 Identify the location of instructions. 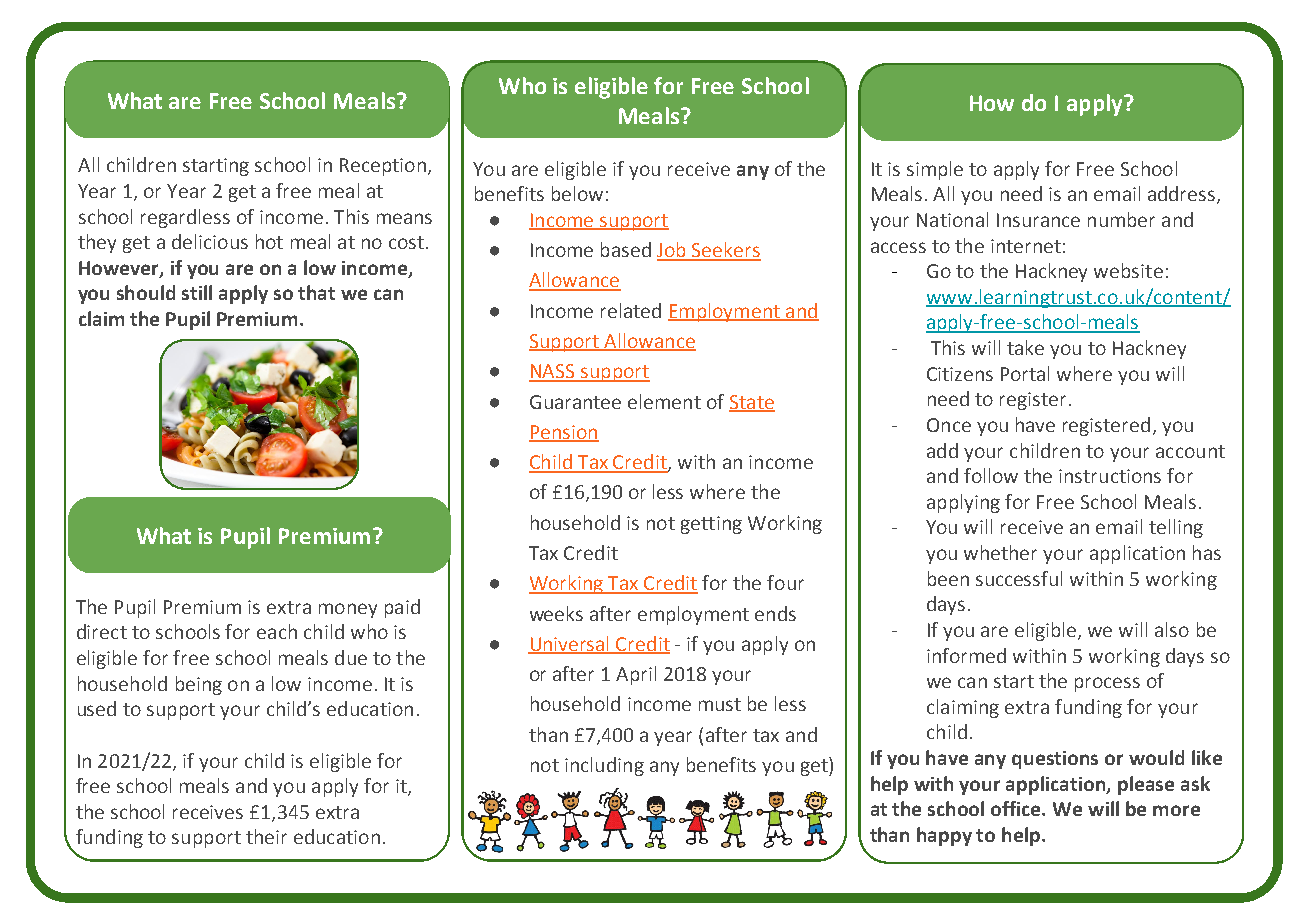
(1110, 476).
